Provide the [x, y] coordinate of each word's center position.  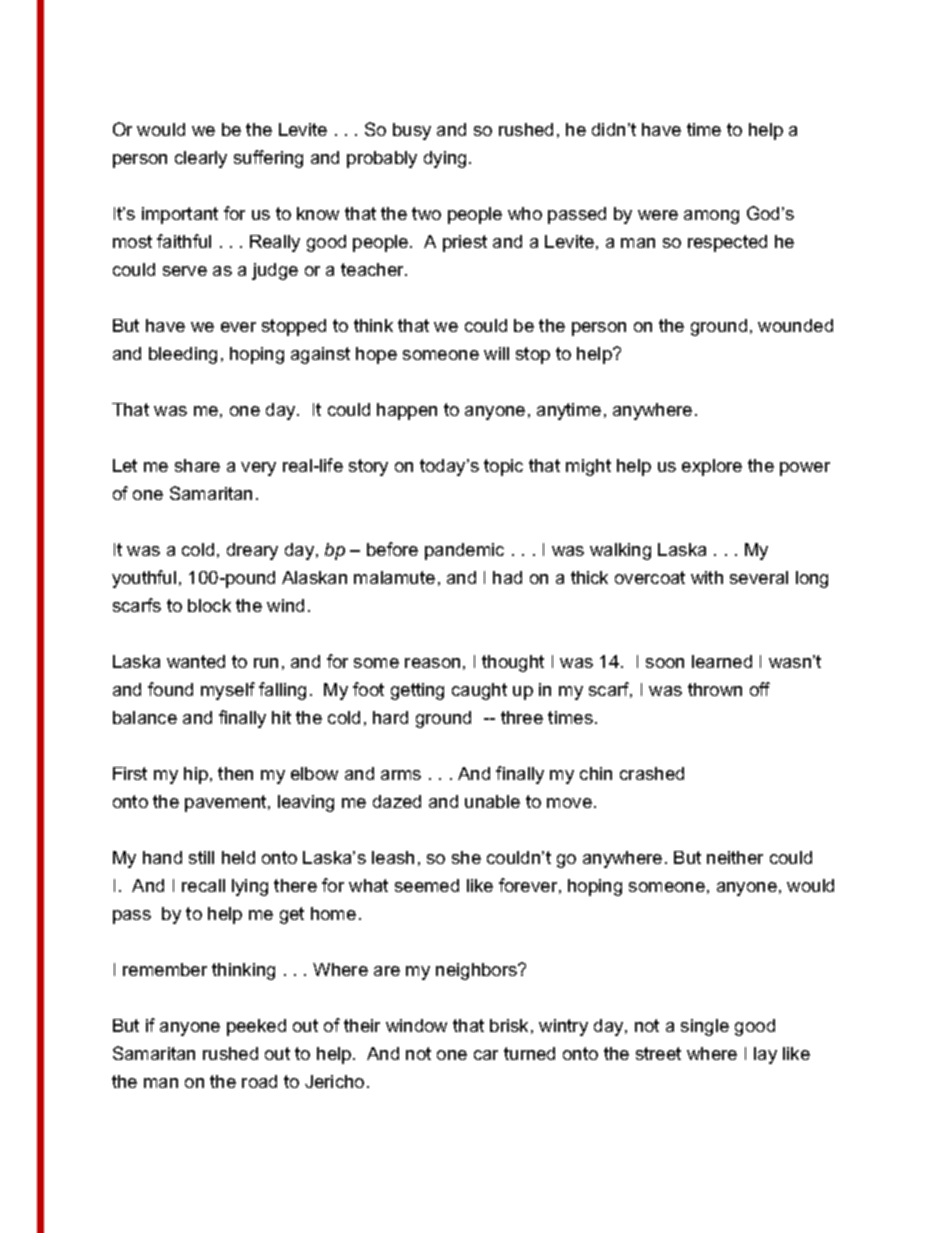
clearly [201, 159]
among [711, 217]
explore [712, 467]
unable [492, 801]
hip [196, 775]
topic [503, 467]
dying [445, 159]
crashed [652, 773]
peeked [256, 1027]
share [197, 465]
